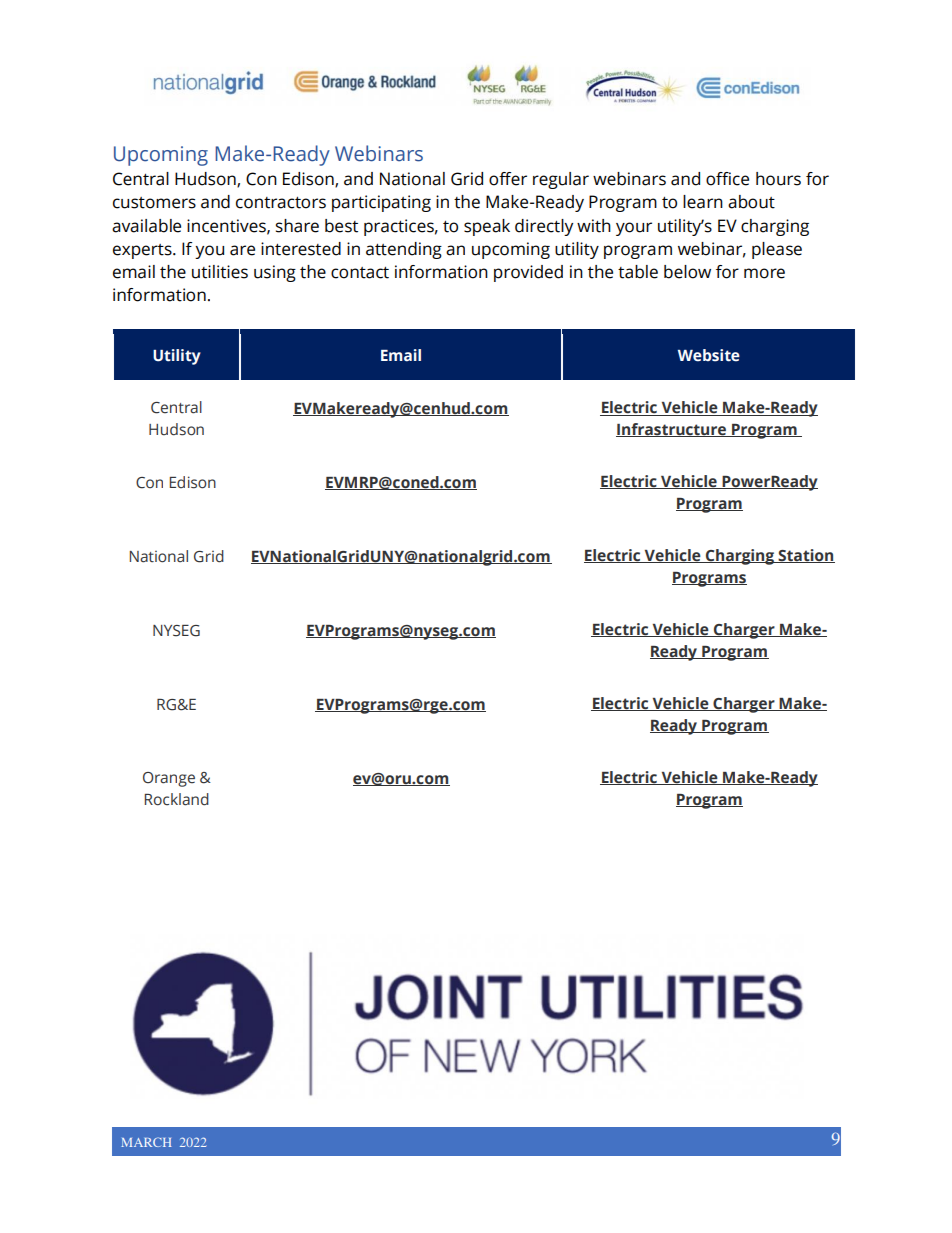 The width and height of the document is (952, 1233). What do you see at coordinates (703, 202) in the document?
I see `learn` at bounding box center [703, 202].
